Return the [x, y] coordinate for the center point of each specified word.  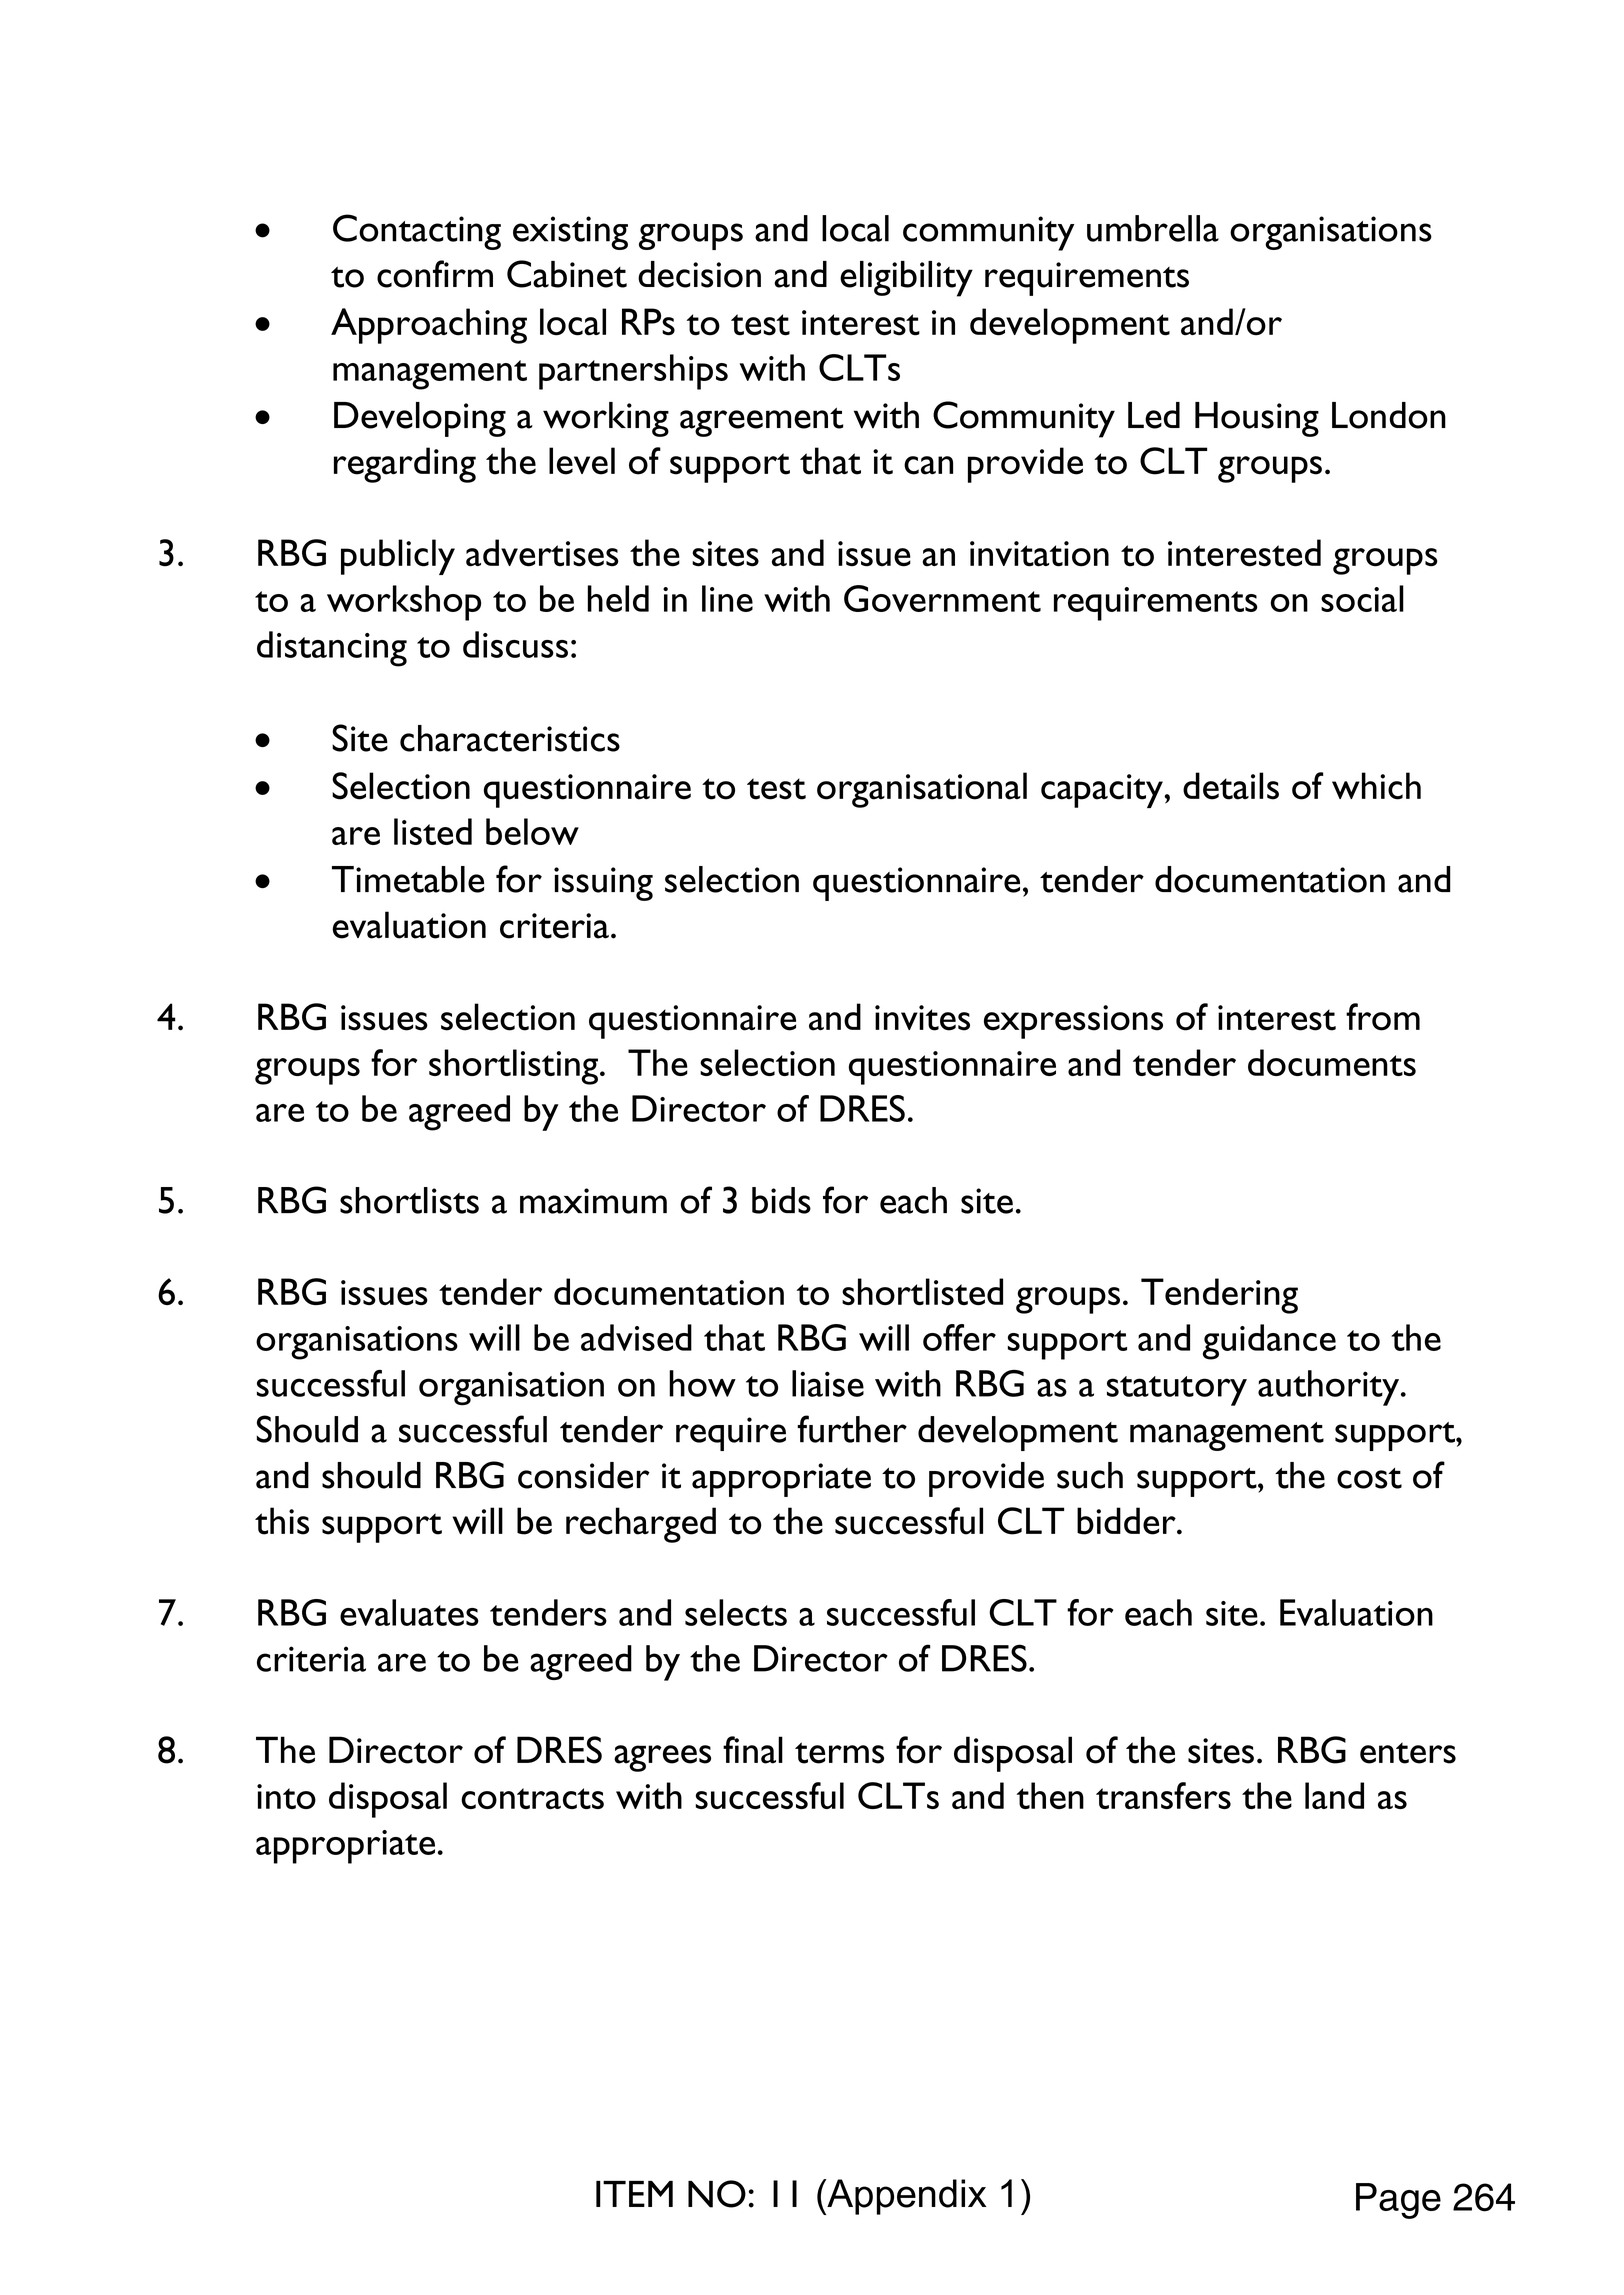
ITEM [634, 2194]
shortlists [409, 1200]
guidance [1269, 1342]
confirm [435, 274]
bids [781, 1200]
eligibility [906, 279]
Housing [1257, 419]
